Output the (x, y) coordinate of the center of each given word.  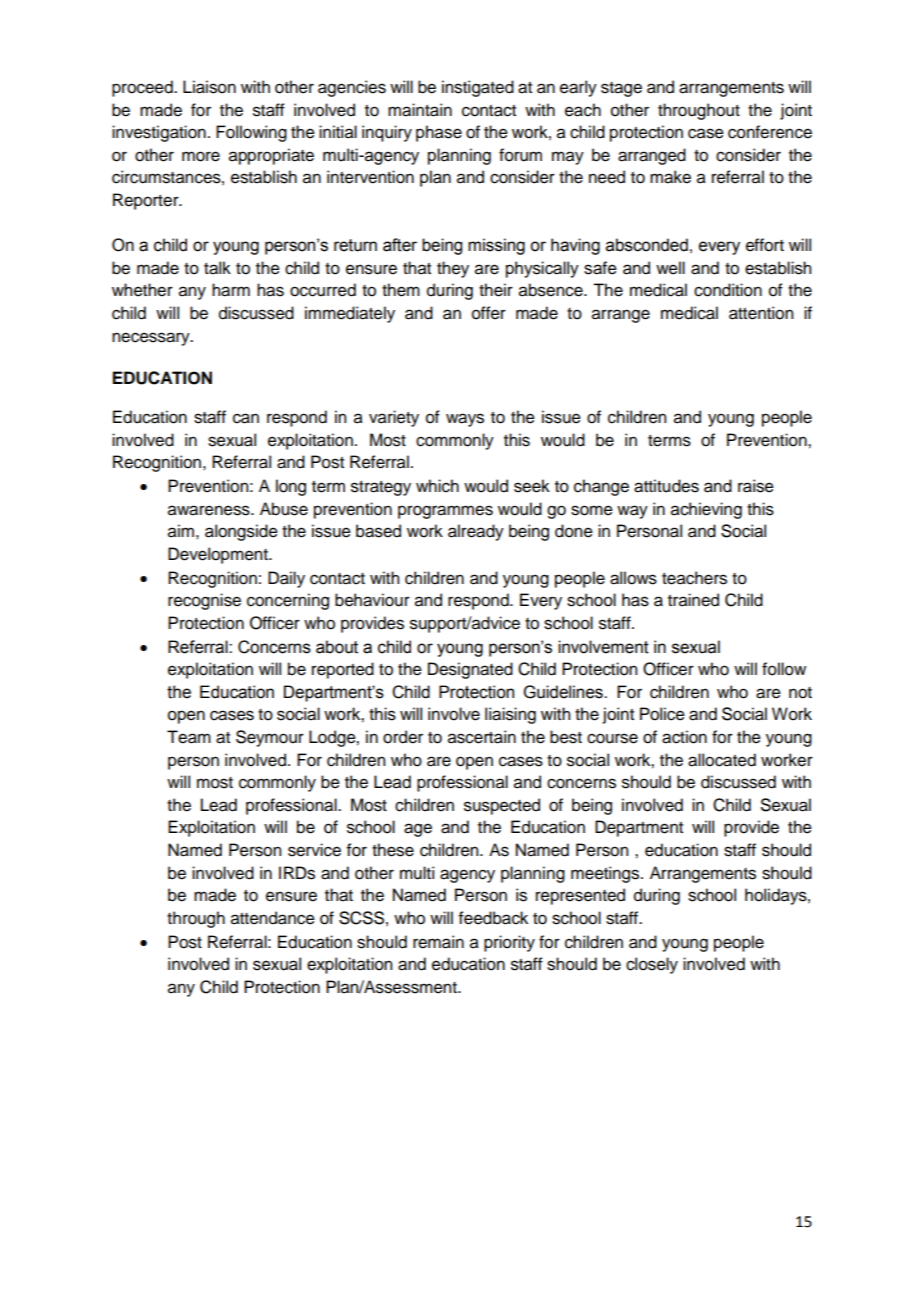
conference (770, 132)
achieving (706, 510)
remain (438, 942)
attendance (273, 918)
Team (189, 737)
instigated (478, 88)
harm (231, 290)
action (684, 737)
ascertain (482, 737)
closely (652, 965)
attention (761, 313)
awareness (210, 510)
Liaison (209, 87)
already (476, 532)
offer (489, 313)
